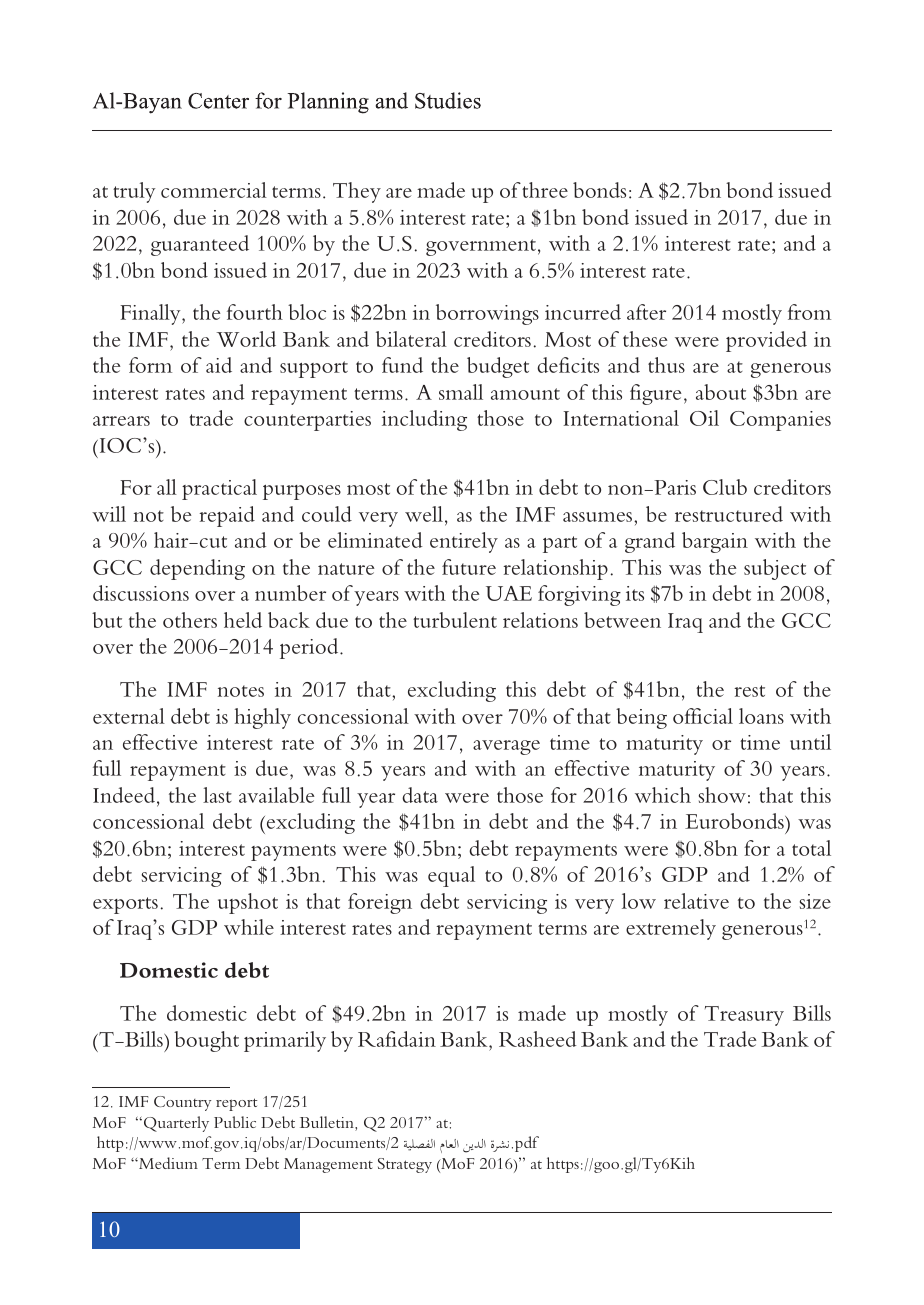 This screenshot has width=924, height=1305. What do you see at coordinates (455, 620) in the screenshot?
I see `turbulent` at bounding box center [455, 620].
